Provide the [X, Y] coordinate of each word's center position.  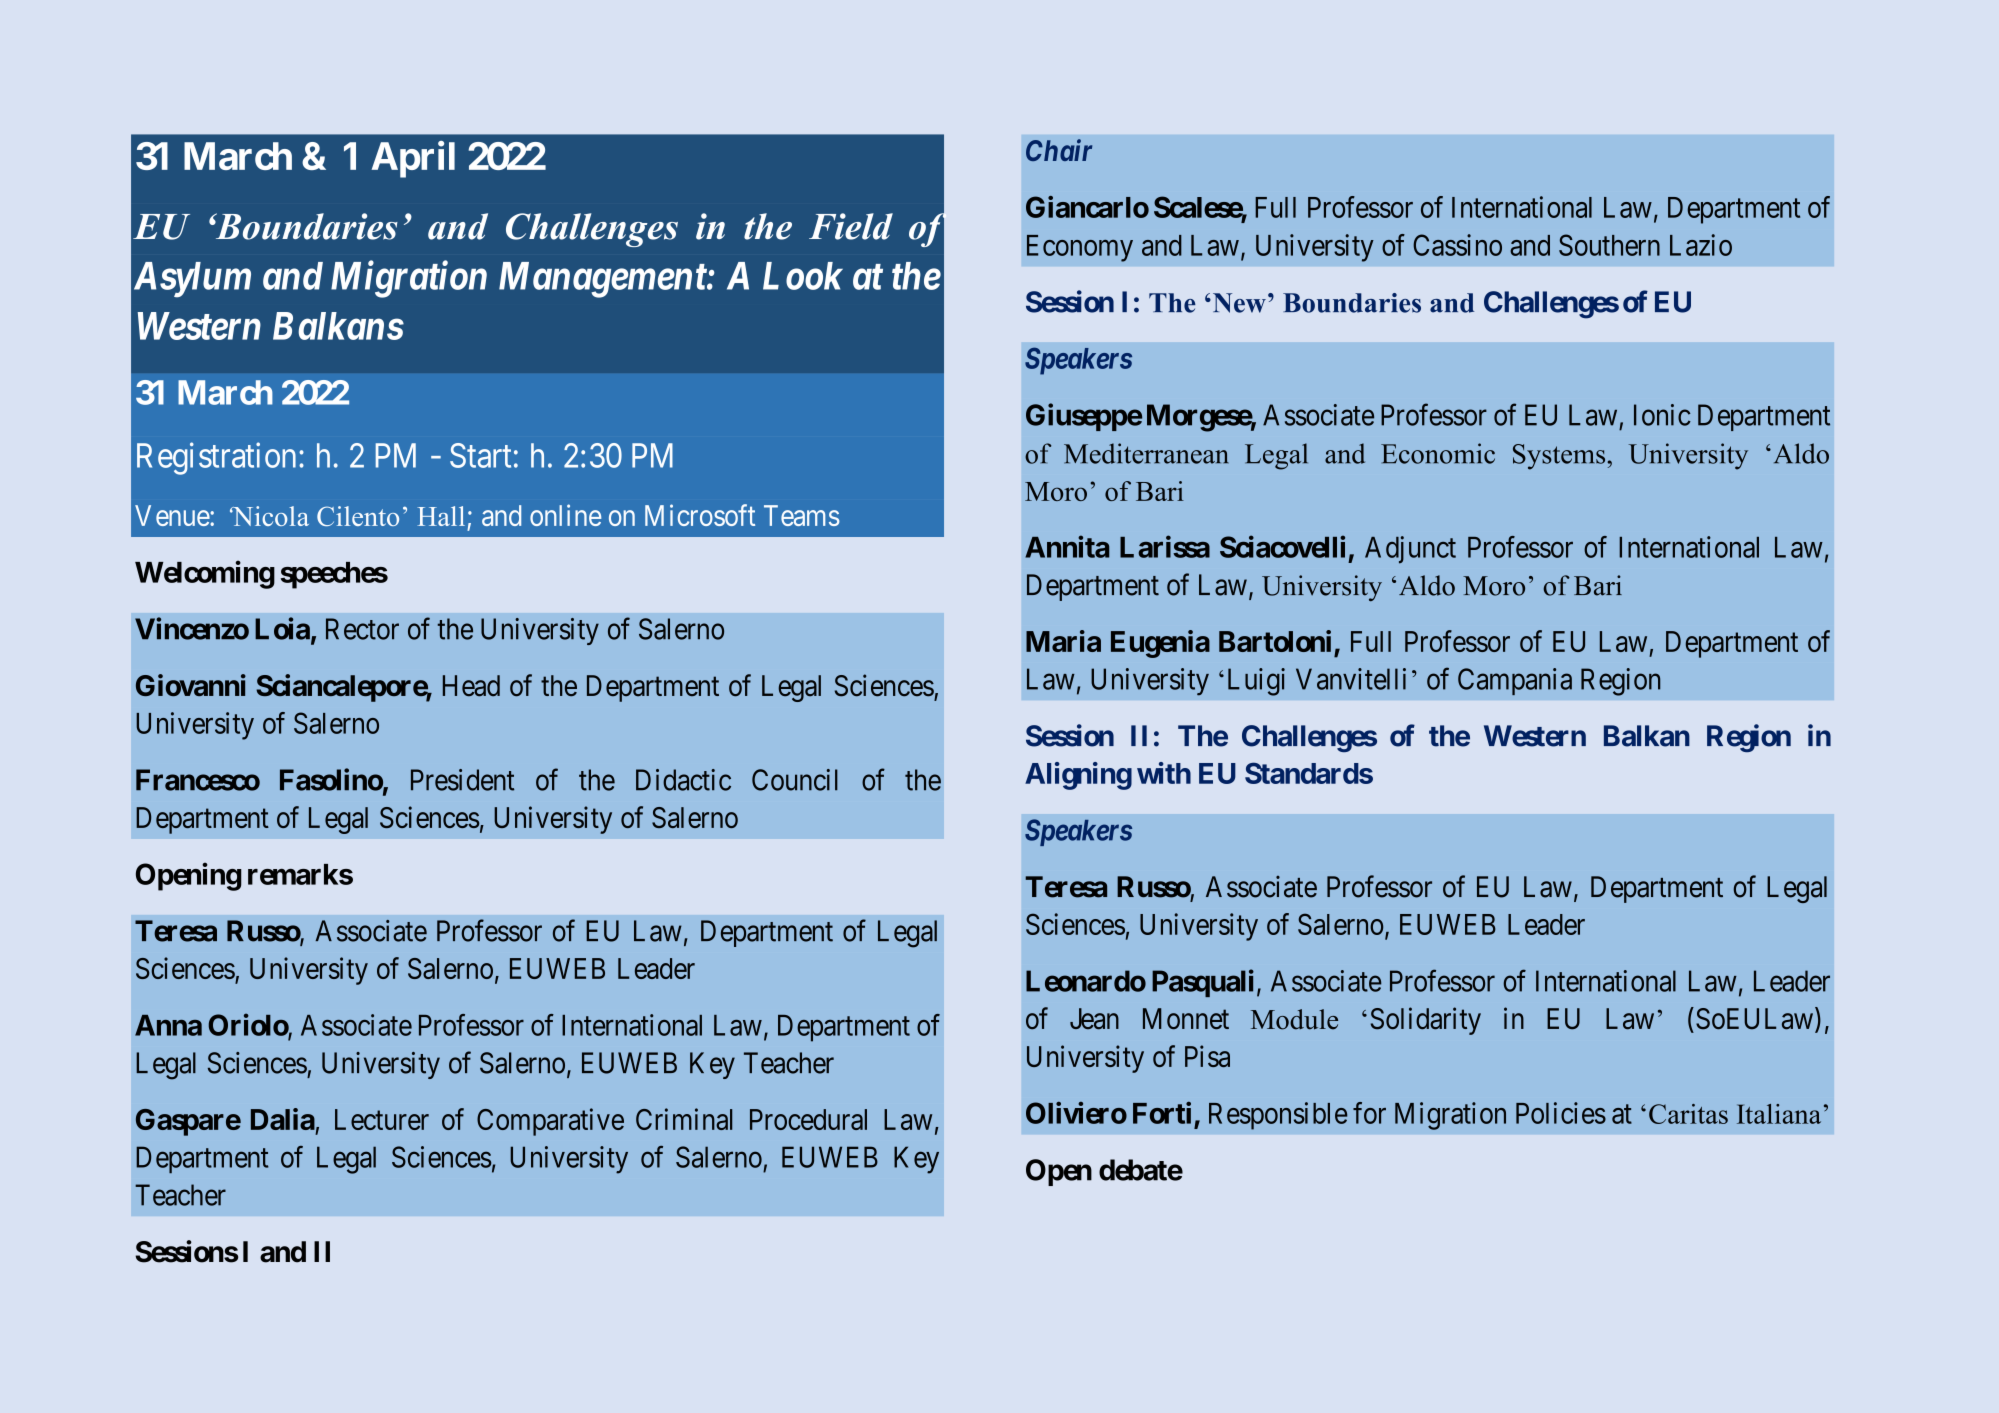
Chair [1059, 150]
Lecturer [382, 1119]
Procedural [808, 1119]
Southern [1609, 245]
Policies [1561, 1113]
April [413, 159]
